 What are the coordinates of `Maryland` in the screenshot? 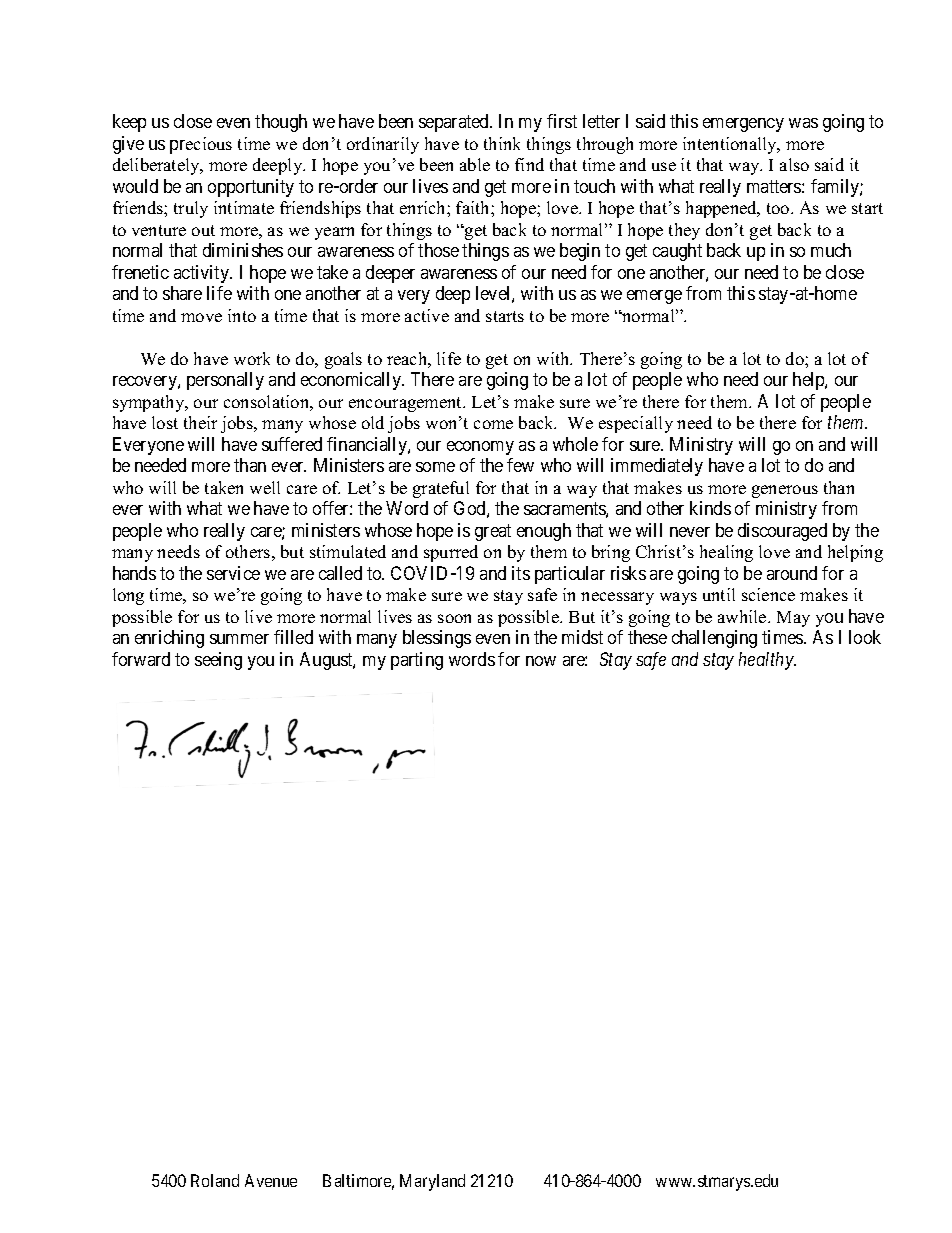 It's located at (432, 1182).
